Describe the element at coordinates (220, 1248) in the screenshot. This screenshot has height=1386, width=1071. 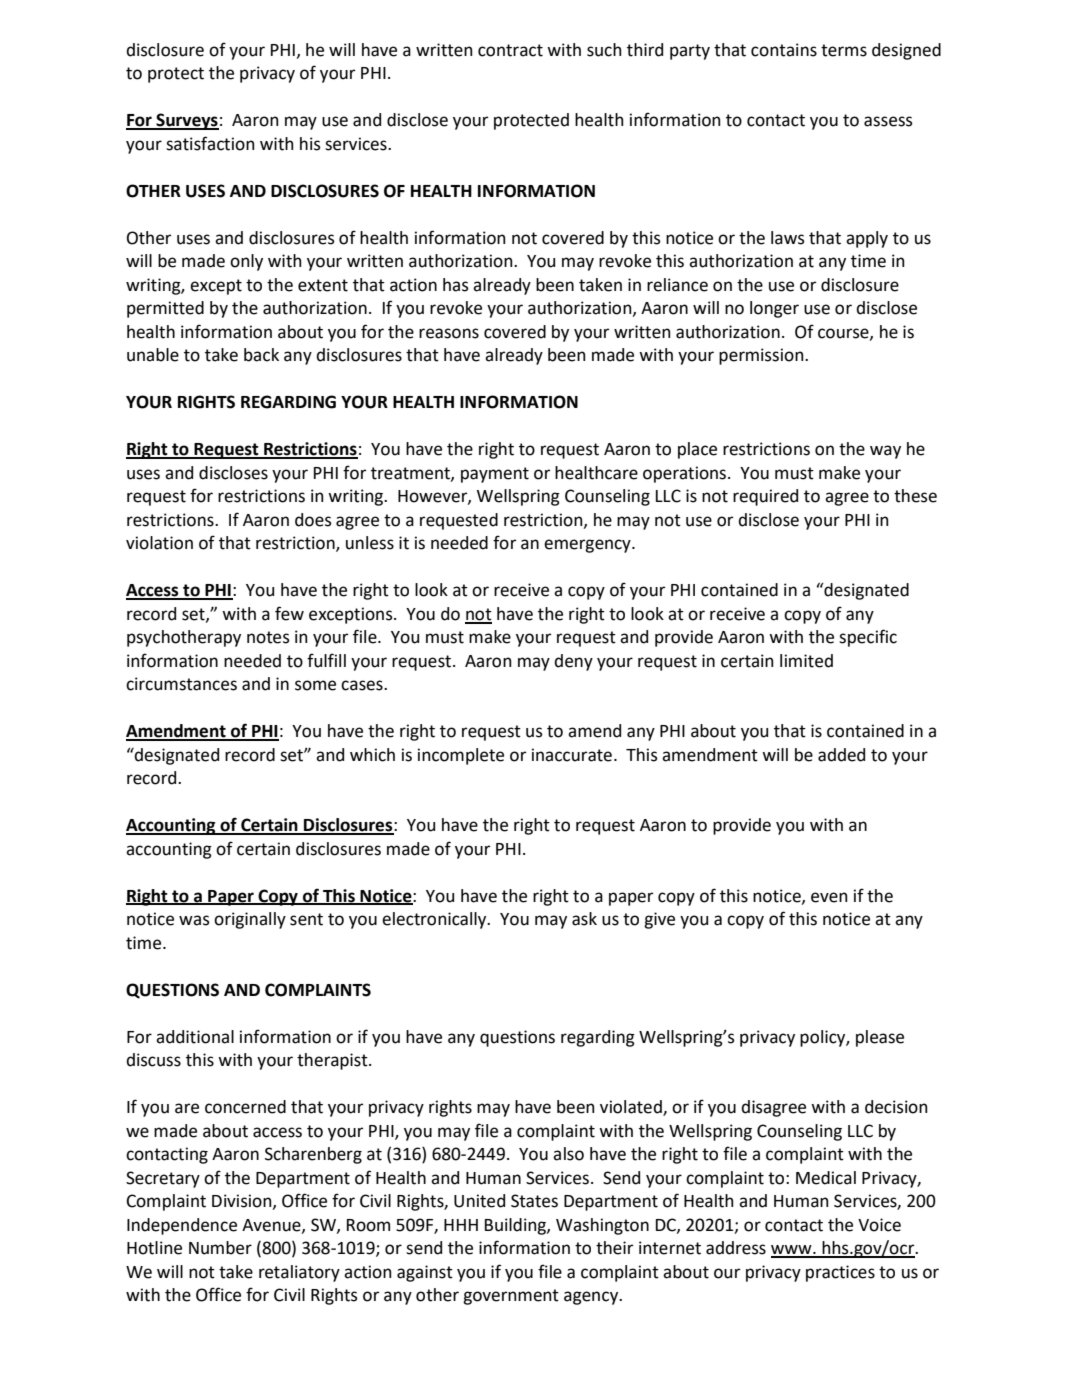
I see `Number` at that location.
